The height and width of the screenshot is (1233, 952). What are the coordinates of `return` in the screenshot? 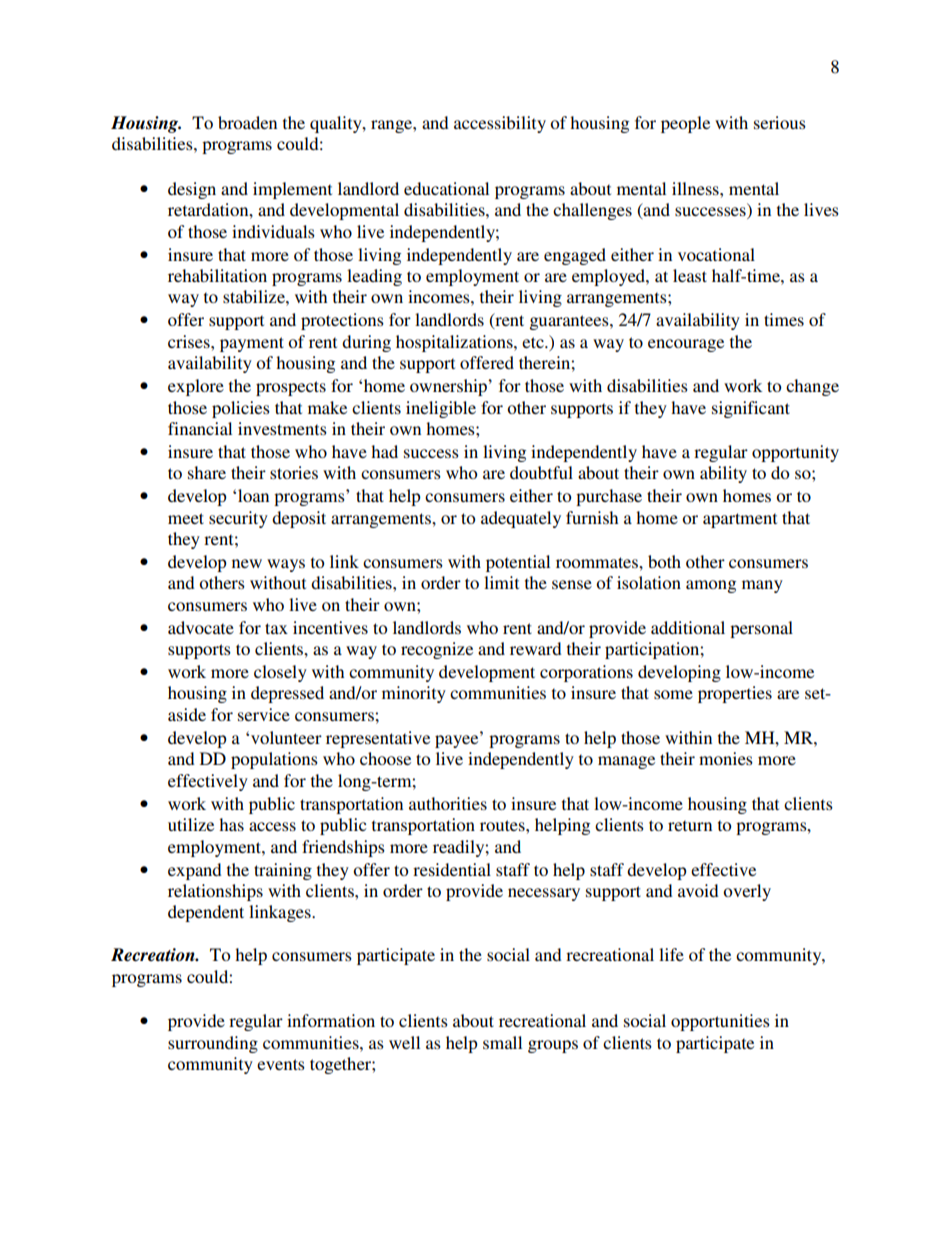 It's located at (690, 825).
